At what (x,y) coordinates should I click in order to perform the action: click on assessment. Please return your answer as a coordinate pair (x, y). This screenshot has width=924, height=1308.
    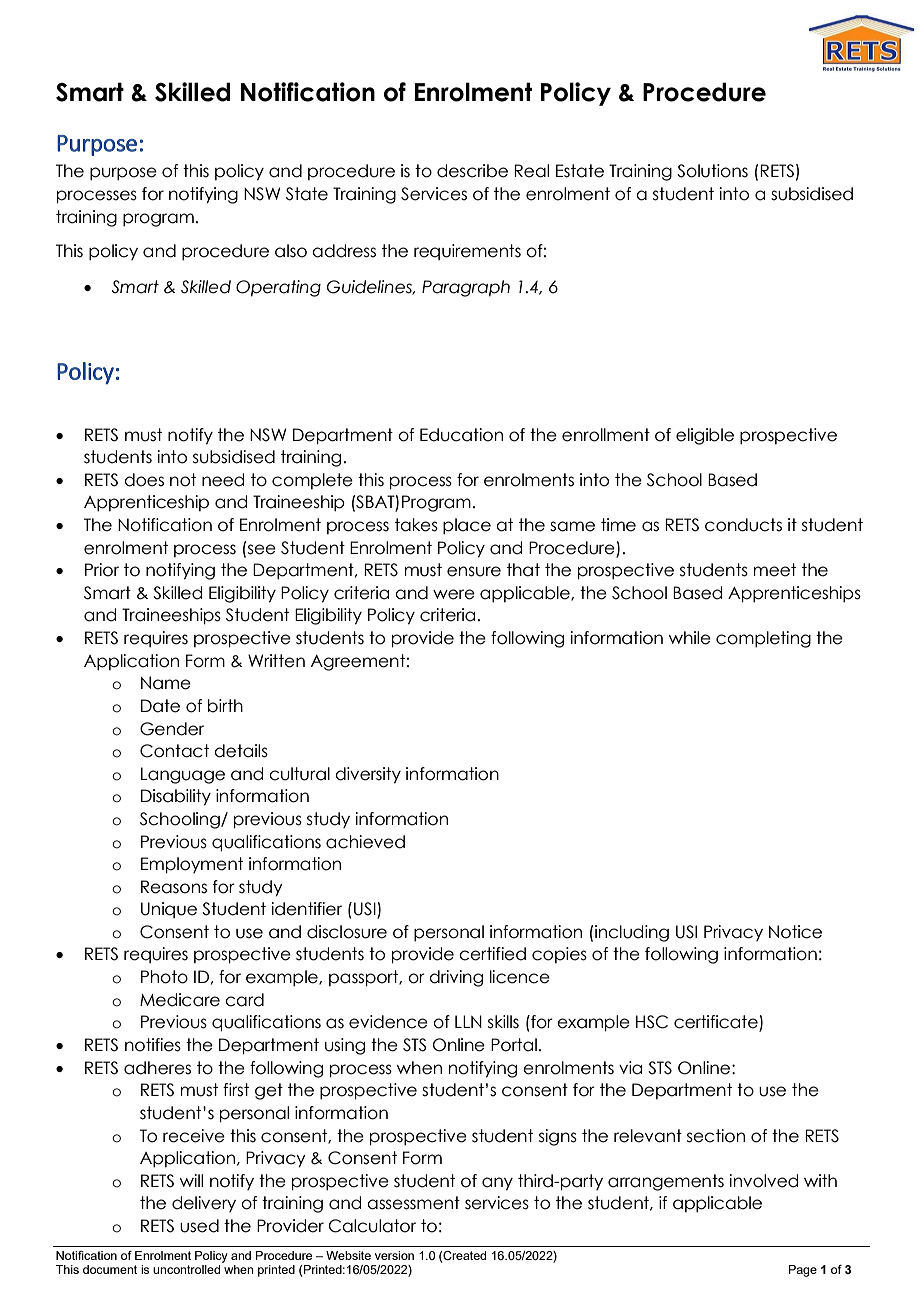
    Looking at the image, I should click on (413, 1203).
